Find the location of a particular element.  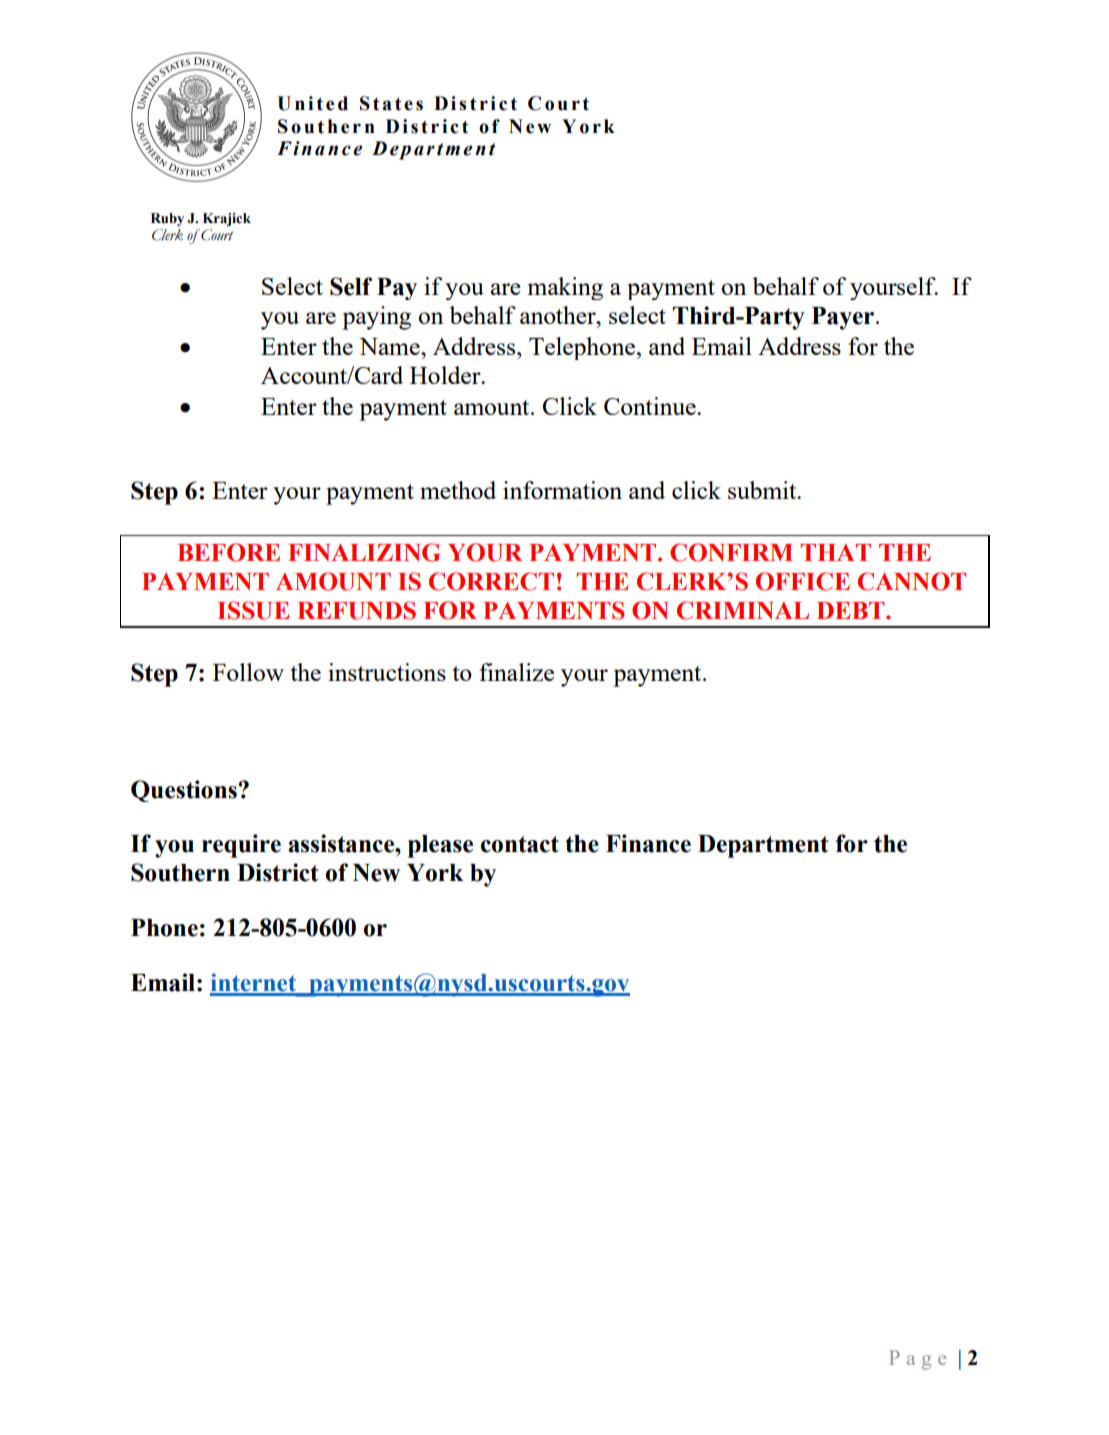

contact is located at coordinates (520, 844).
